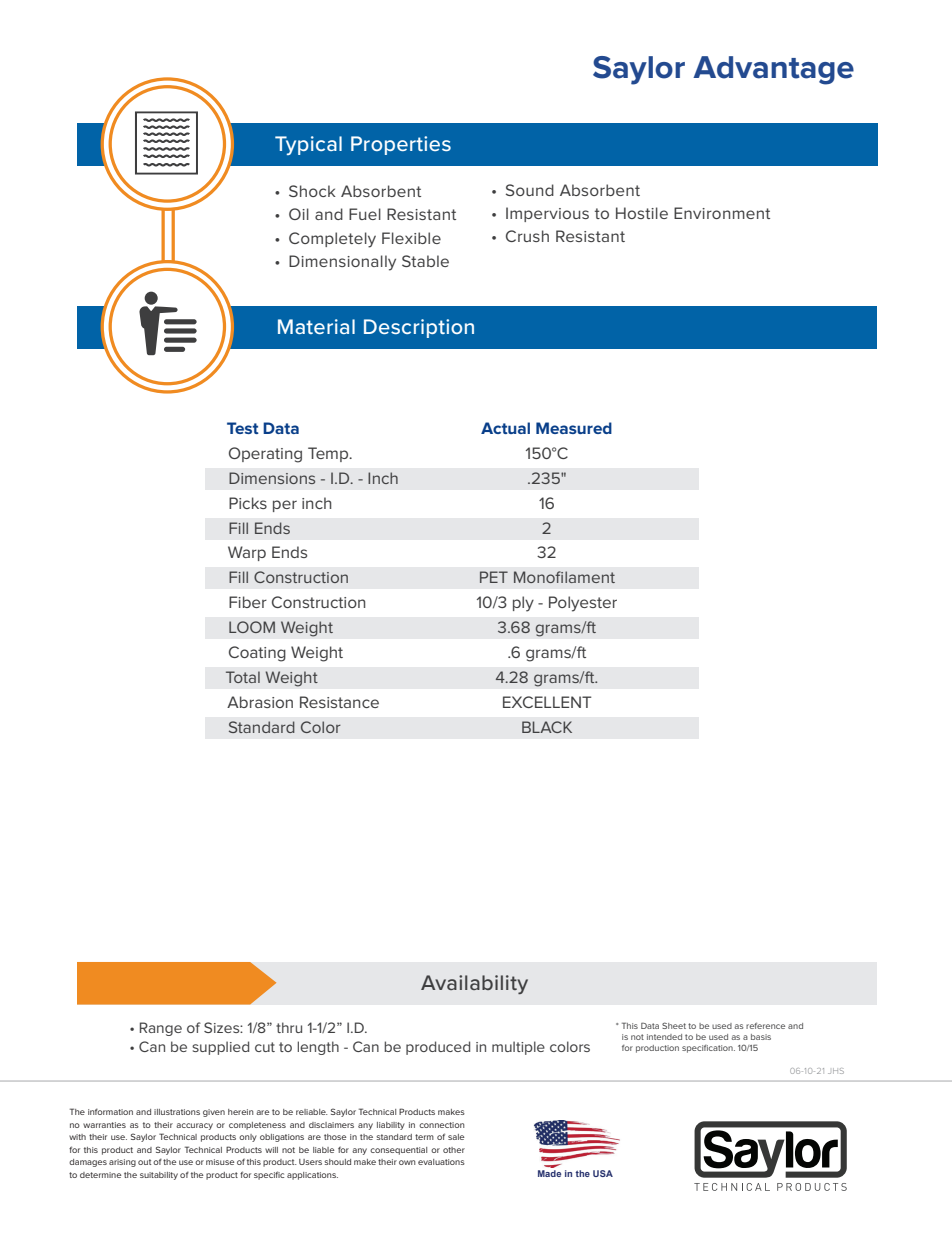 The width and height of the screenshot is (952, 1233). I want to click on PET, so click(494, 577).
